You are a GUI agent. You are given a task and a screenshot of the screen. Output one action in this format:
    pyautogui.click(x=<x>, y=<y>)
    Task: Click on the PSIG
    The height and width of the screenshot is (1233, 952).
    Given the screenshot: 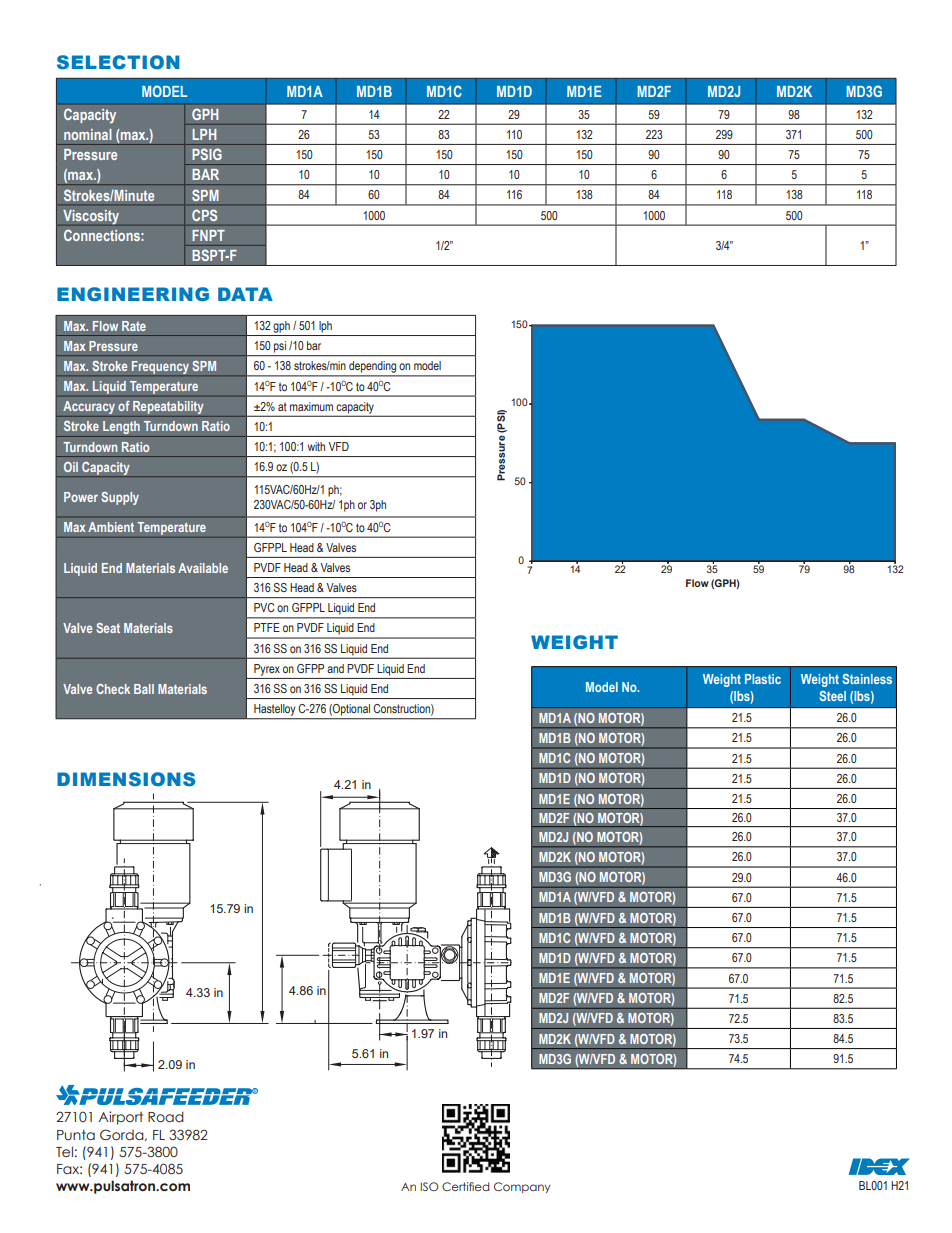 What is the action you would take?
    pyautogui.click(x=207, y=154)
